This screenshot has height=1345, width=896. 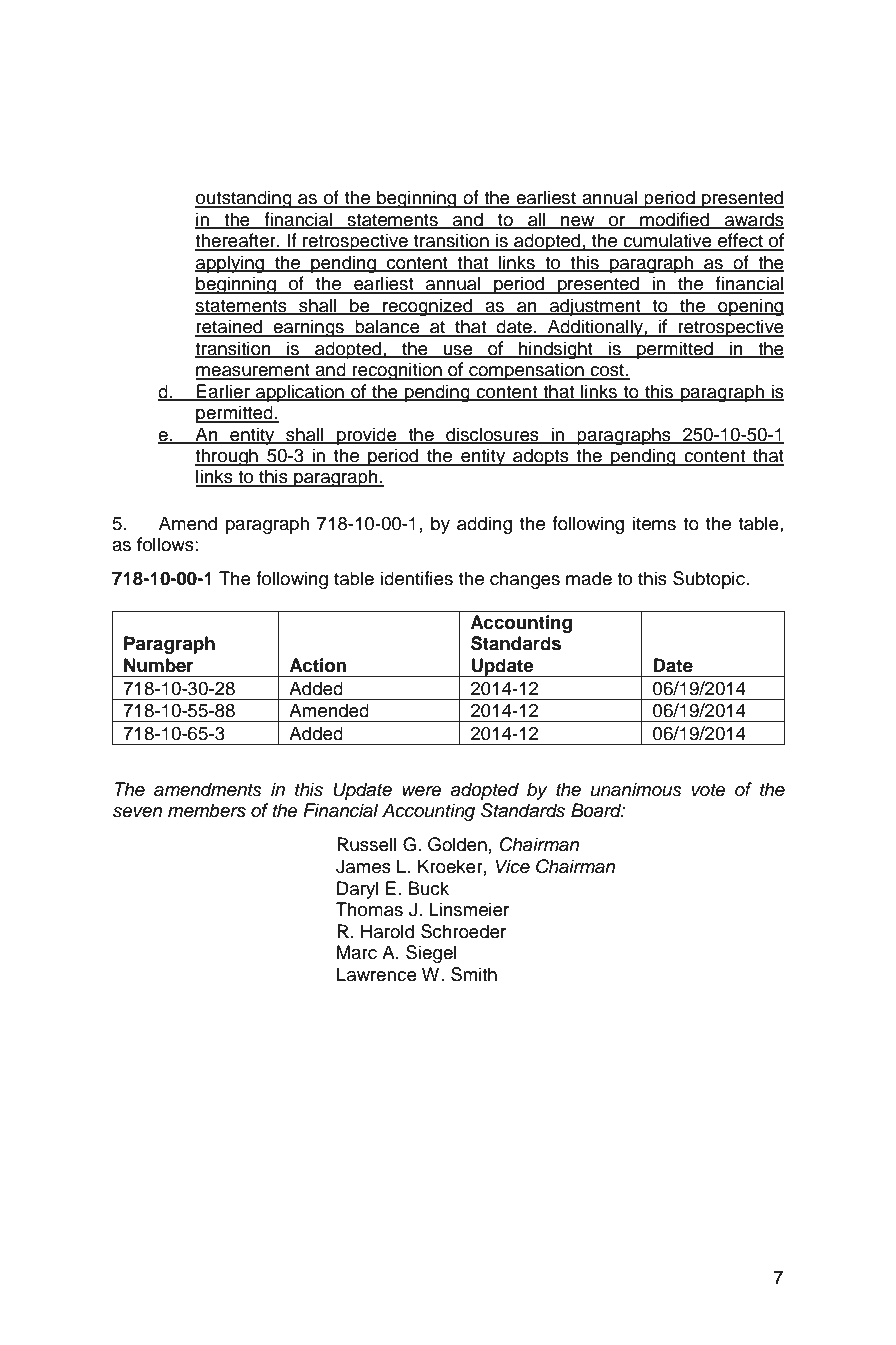 I want to click on items, so click(x=654, y=523).
